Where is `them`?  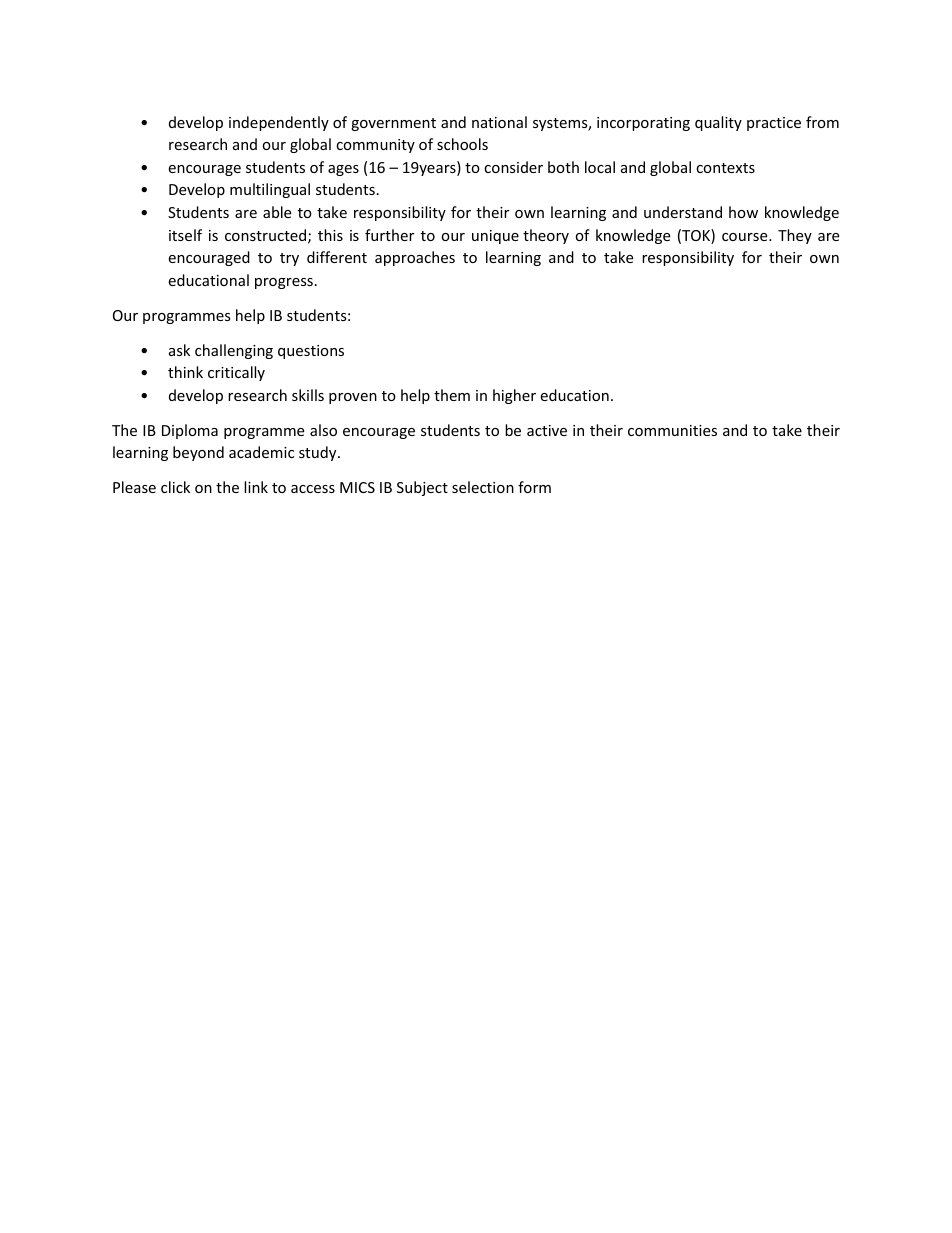
them is located at coordinates (452, 395).
